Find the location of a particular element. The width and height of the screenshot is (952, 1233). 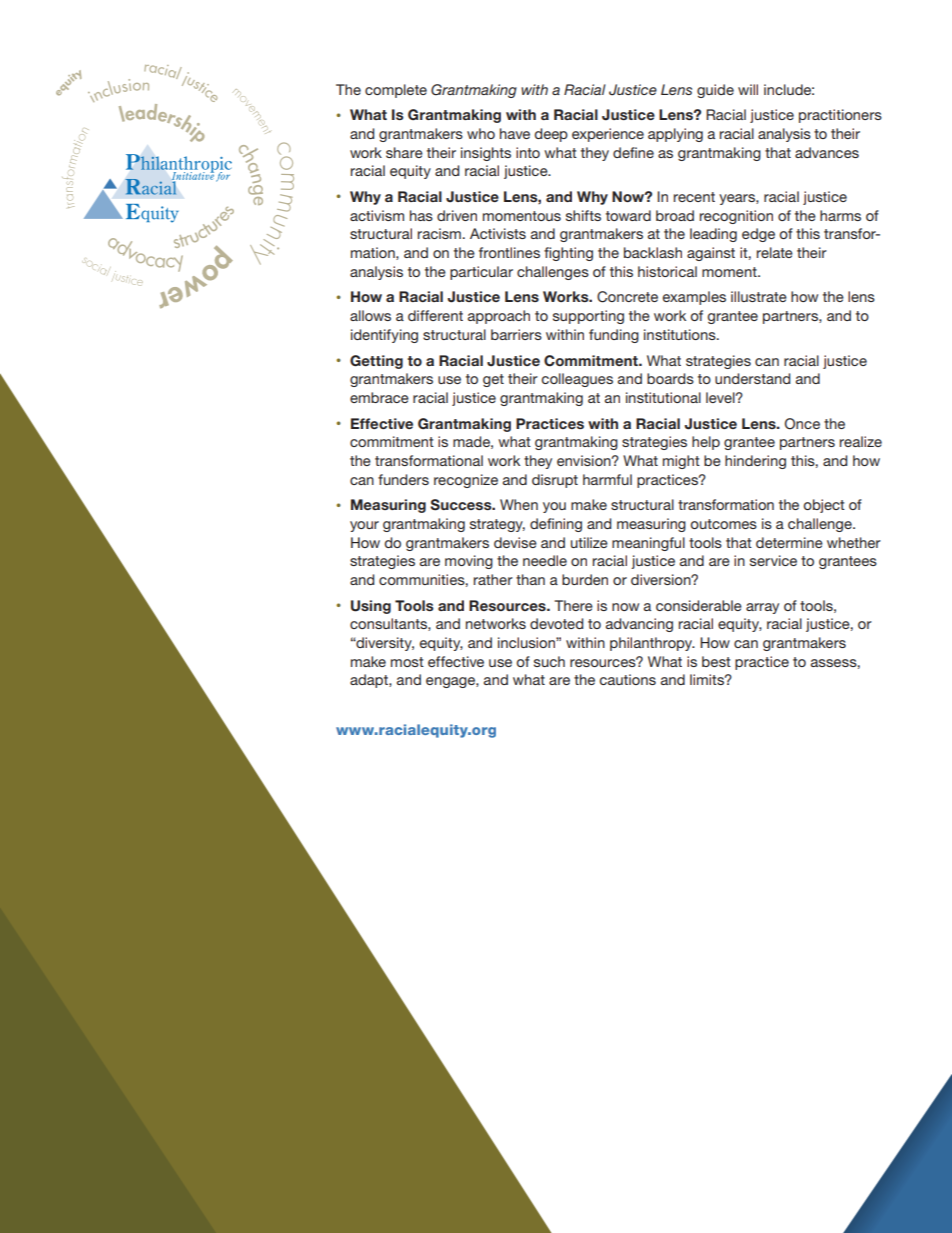

embrace is located at coordinates (379, 397).
